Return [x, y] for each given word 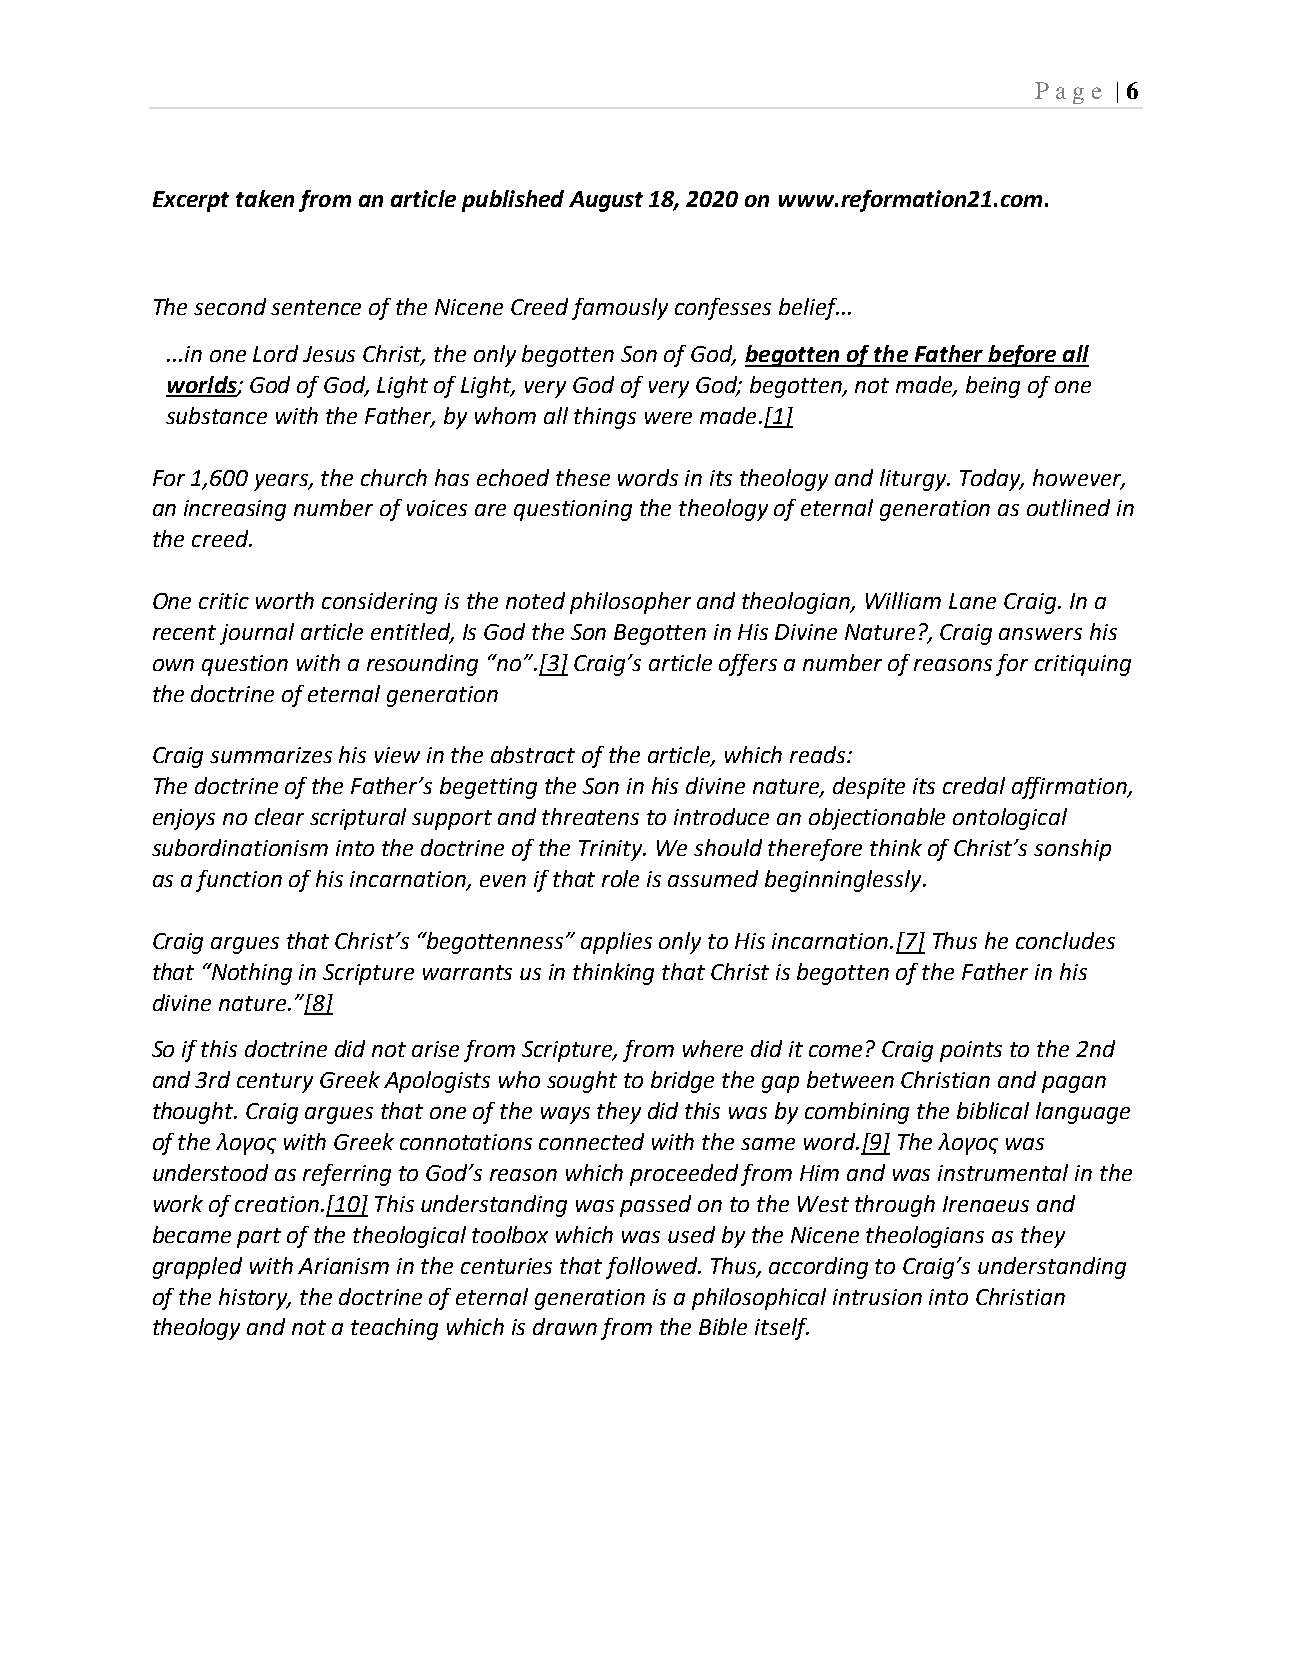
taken [265, 198]
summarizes [271, 755]
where [713, 1048]
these [583, 477]
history [255, 1299]
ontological [1010, 819]
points [971, 1051]
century [275, 1083]
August [606, 201]
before [1022, 356]
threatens [590, 816]
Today [991, 480]
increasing [235, 510]
